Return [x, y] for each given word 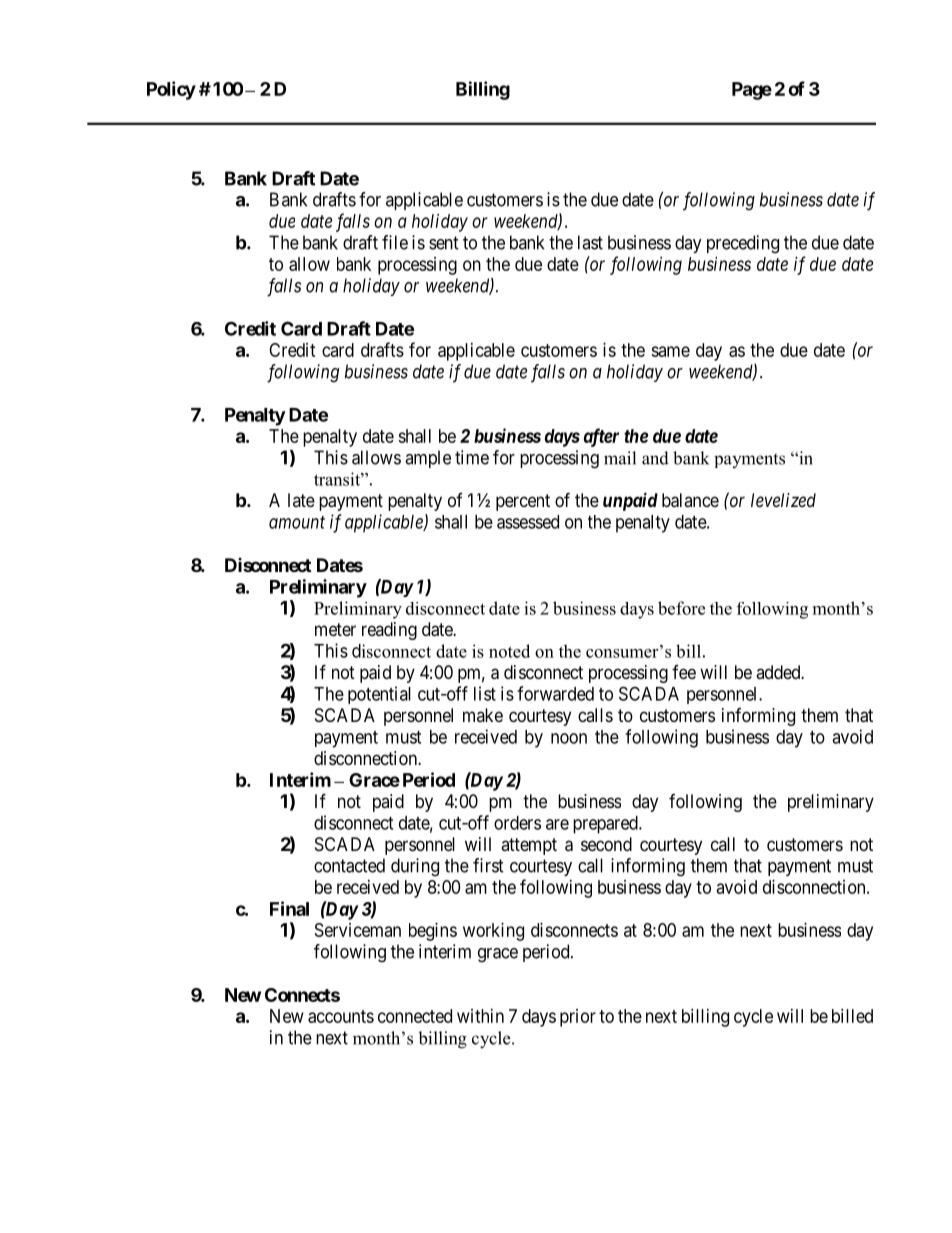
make [483, 715]
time [472, 457]
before [681, 608]
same [670, 351]
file [395, 242]
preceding [743, 244]
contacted [349, 865]
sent [444, 243]
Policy [171, 90]
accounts [341, 1016]
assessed [528, 522]
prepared [606, 825]
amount [297, 522]
